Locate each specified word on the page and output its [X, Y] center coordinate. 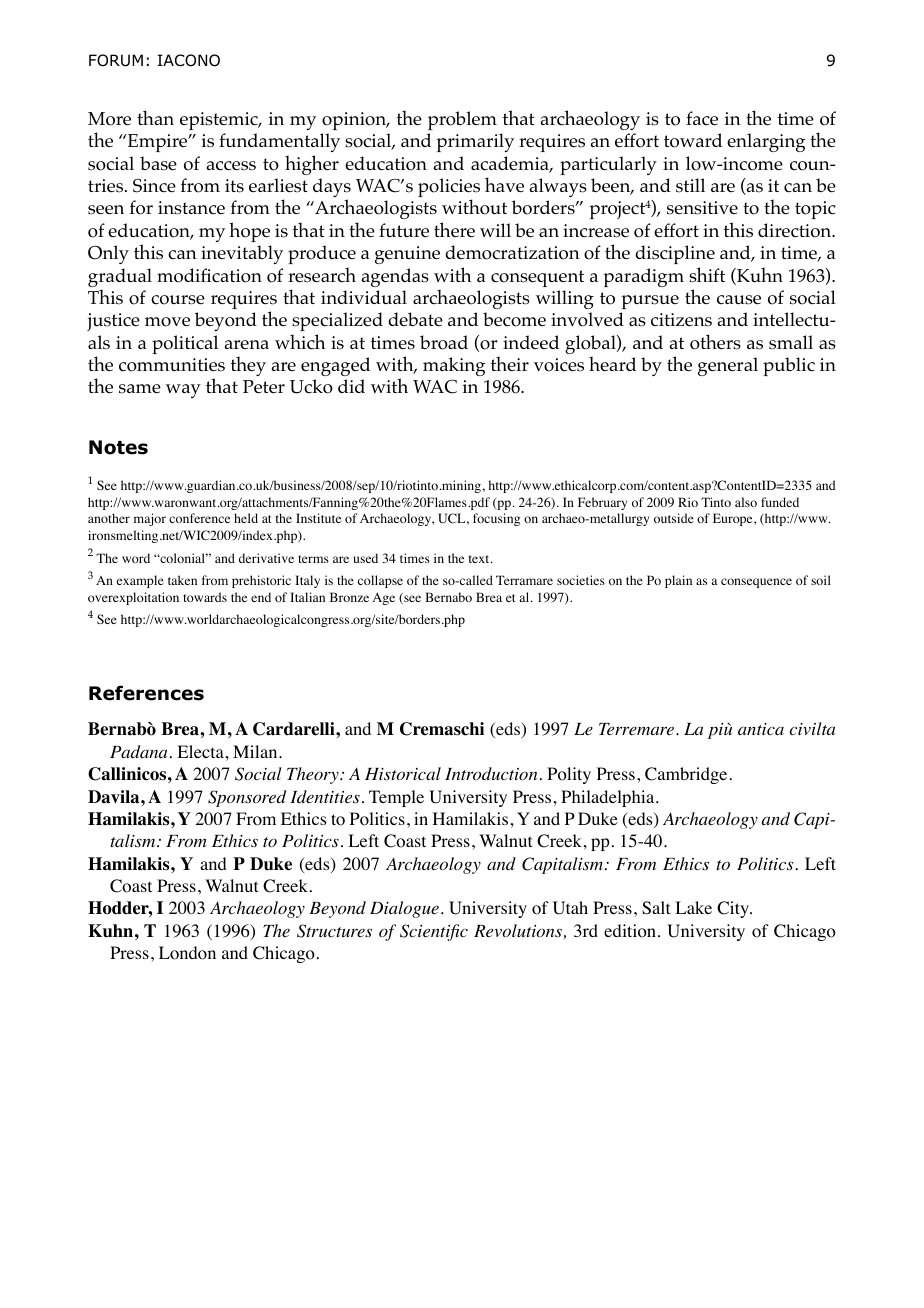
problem [462, 120]
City [734, 909]
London [187, 953]
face [702, 118]
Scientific [434, 932]
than [155, 117]
